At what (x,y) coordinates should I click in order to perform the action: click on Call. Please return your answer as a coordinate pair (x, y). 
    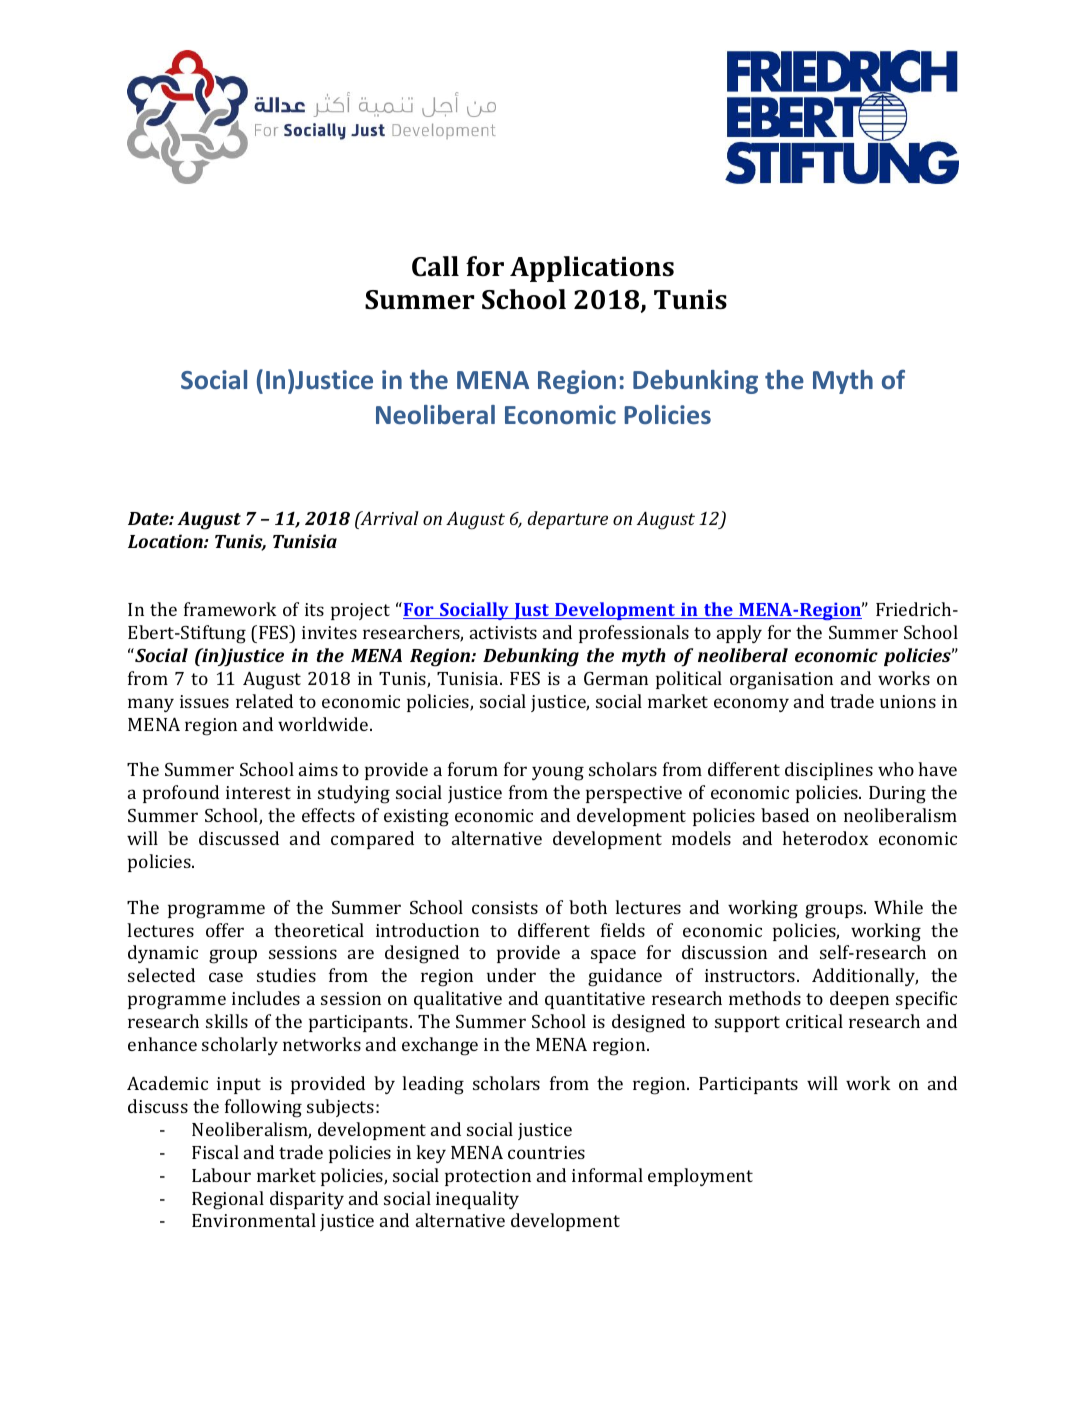
    Looking at the image, I should click on (435, 266).
